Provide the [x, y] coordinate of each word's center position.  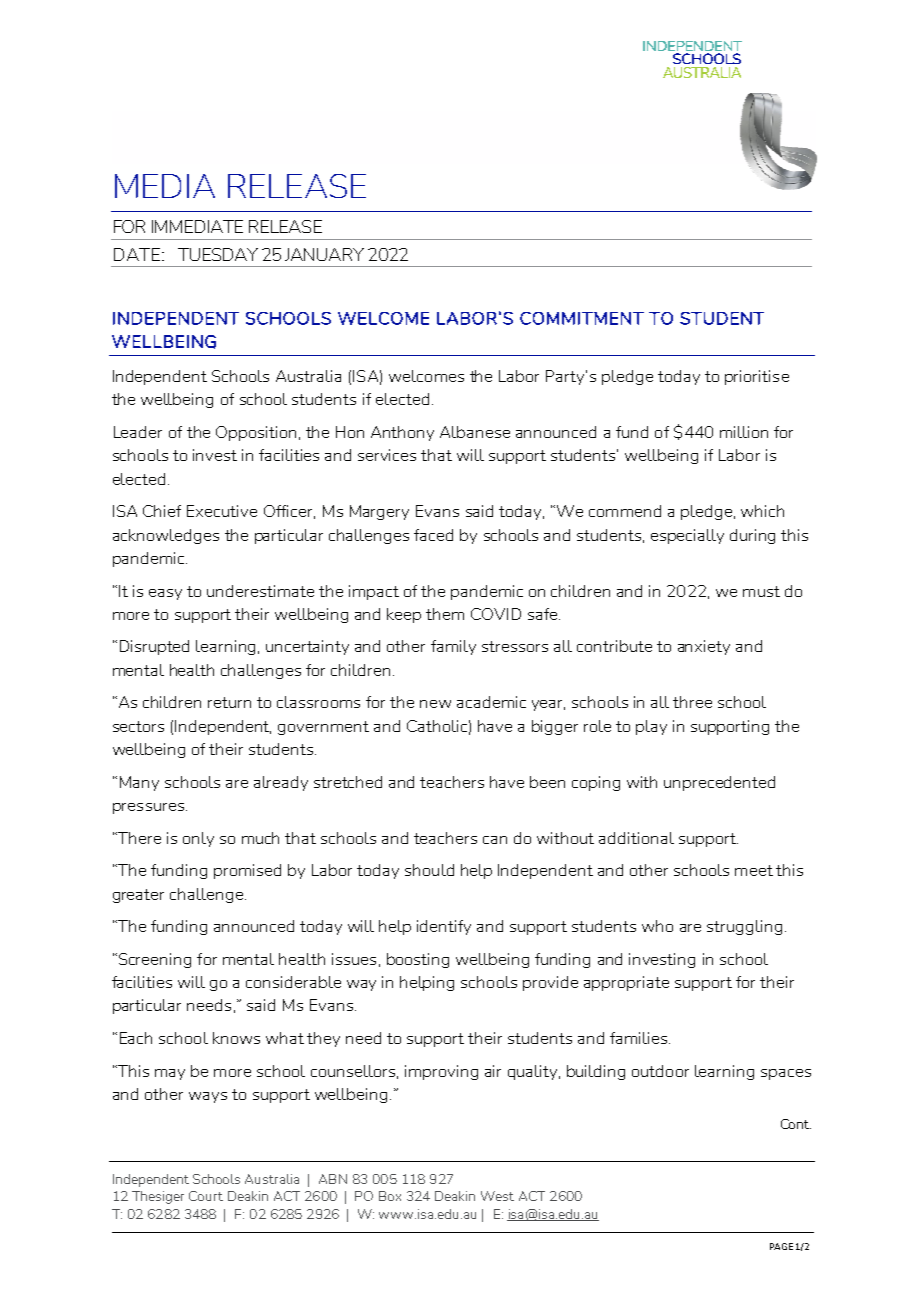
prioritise [757, 377]
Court [206, 1196]
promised [247, 871]
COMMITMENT [582, 318]
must [761, 591]
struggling [744, 927]
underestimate [260, 591]
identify [444, 927]
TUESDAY [218, 254]
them [445, 614]
